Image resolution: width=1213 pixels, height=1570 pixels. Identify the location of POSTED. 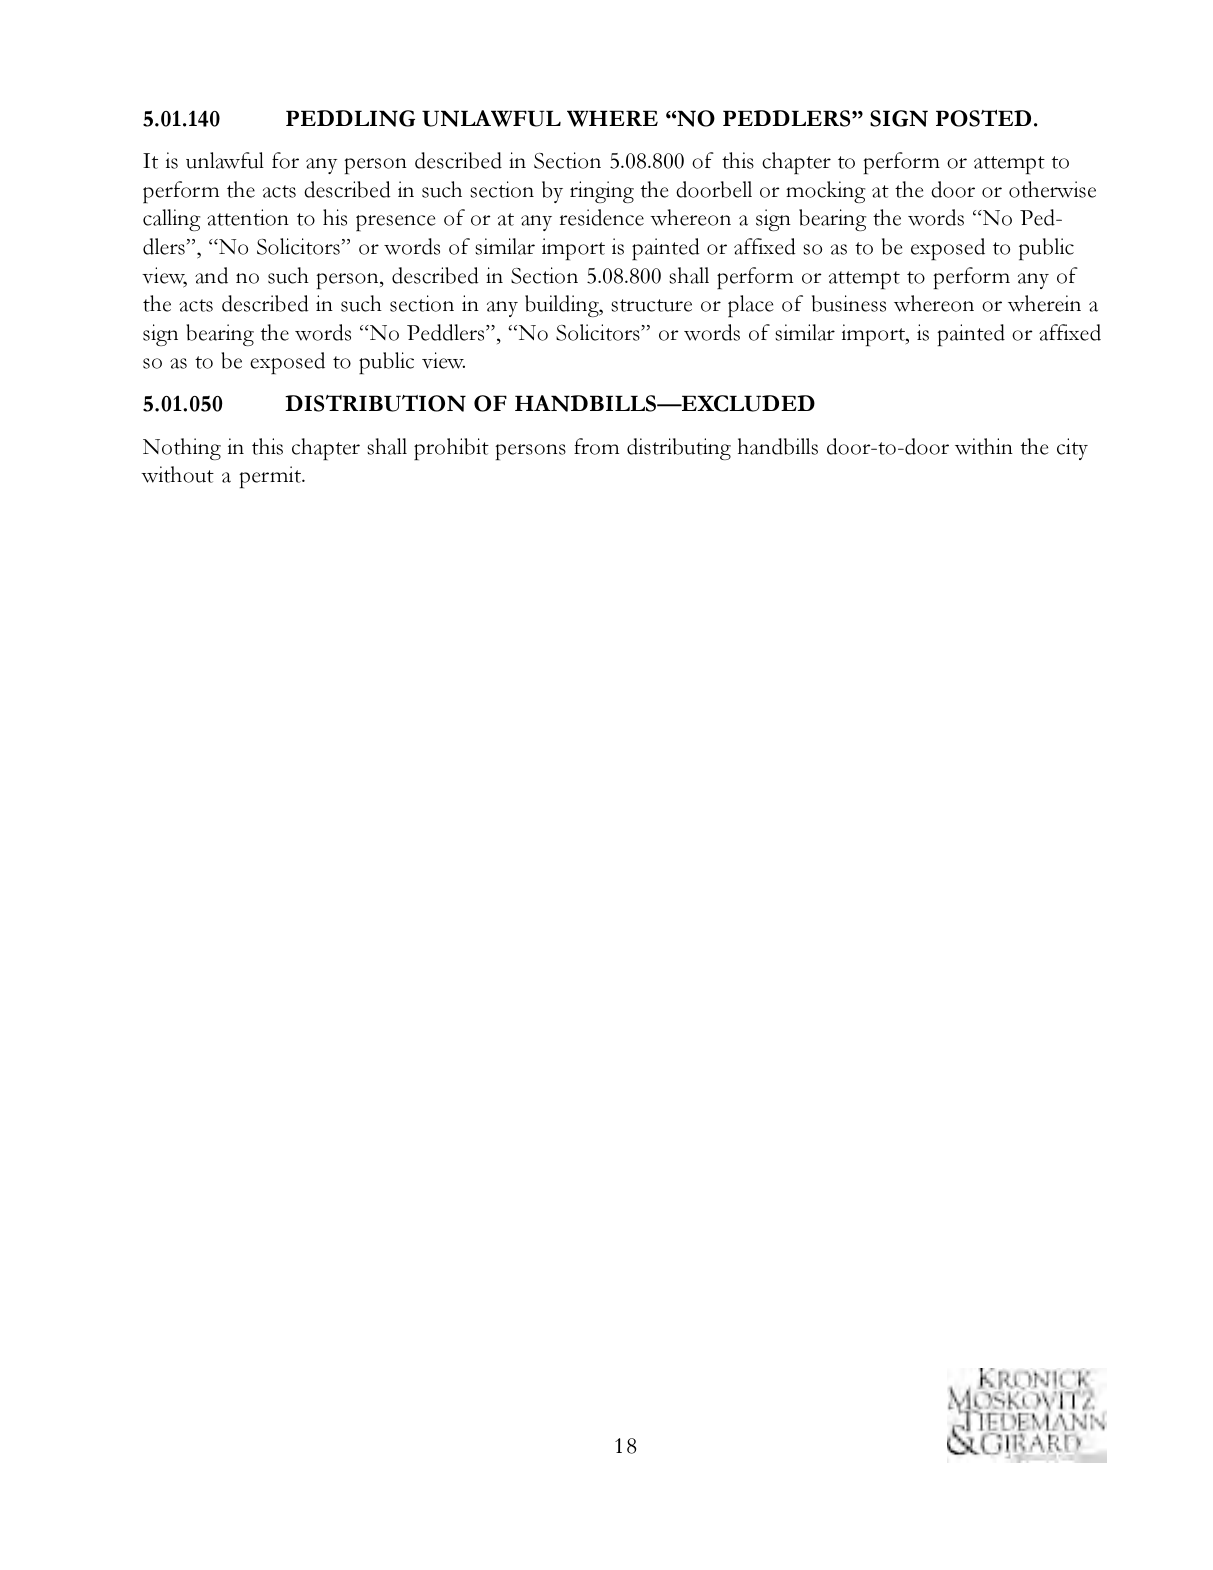
(983, 118).
